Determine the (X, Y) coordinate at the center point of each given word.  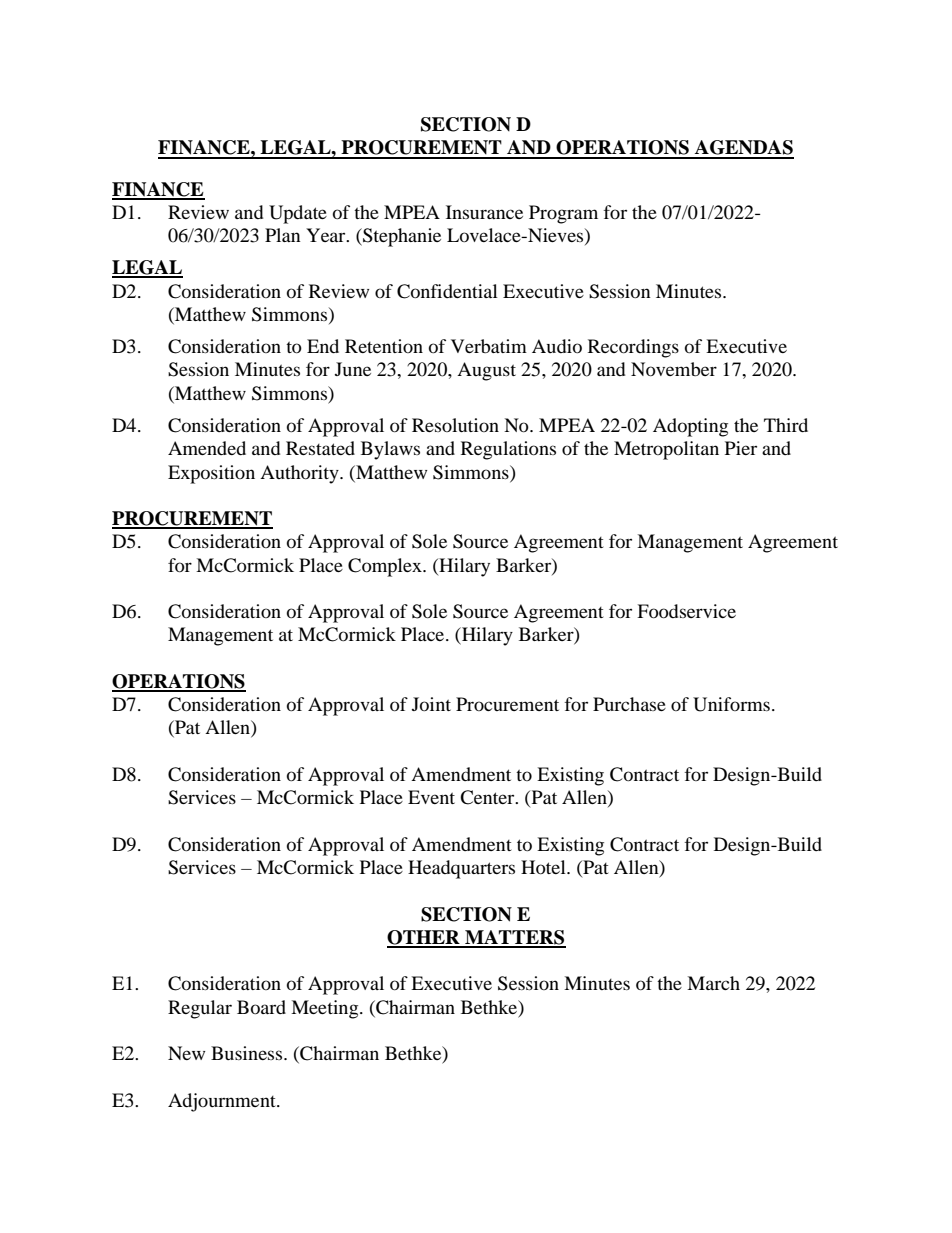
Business (248, 1053)
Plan (283, 235)
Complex (386, 567)
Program (563, 214)
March (713, 983)
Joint (431, 704)
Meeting (326, 1009)
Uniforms (731, 704)
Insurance (484, 212)
